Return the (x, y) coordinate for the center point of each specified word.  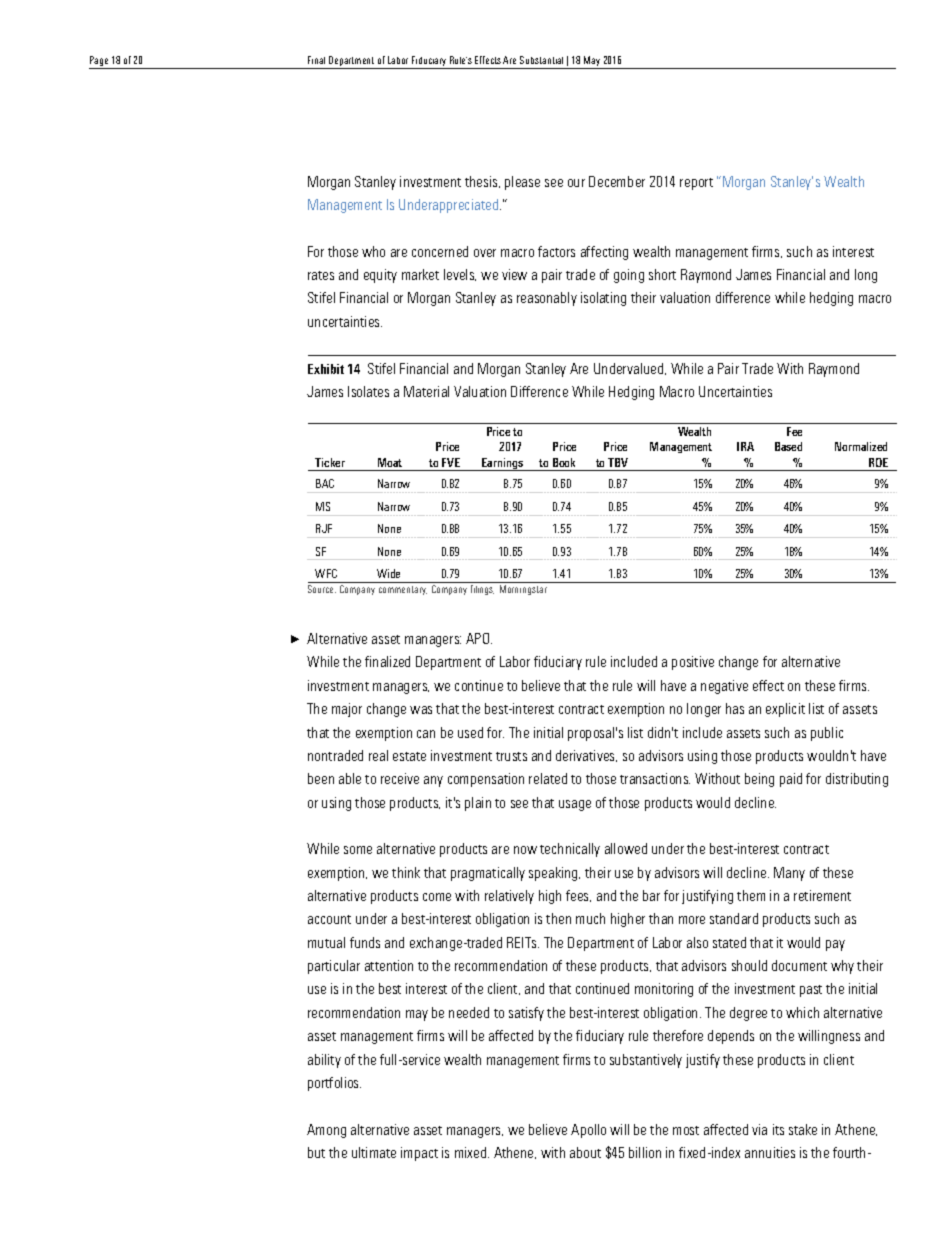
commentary (403, 590)
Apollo (588, 1131)
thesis (482, 182)
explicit (785, 710)
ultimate (374, 1152)
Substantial (541, 60)
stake (803, 1129)
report (696, 184)
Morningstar (523, 590)
